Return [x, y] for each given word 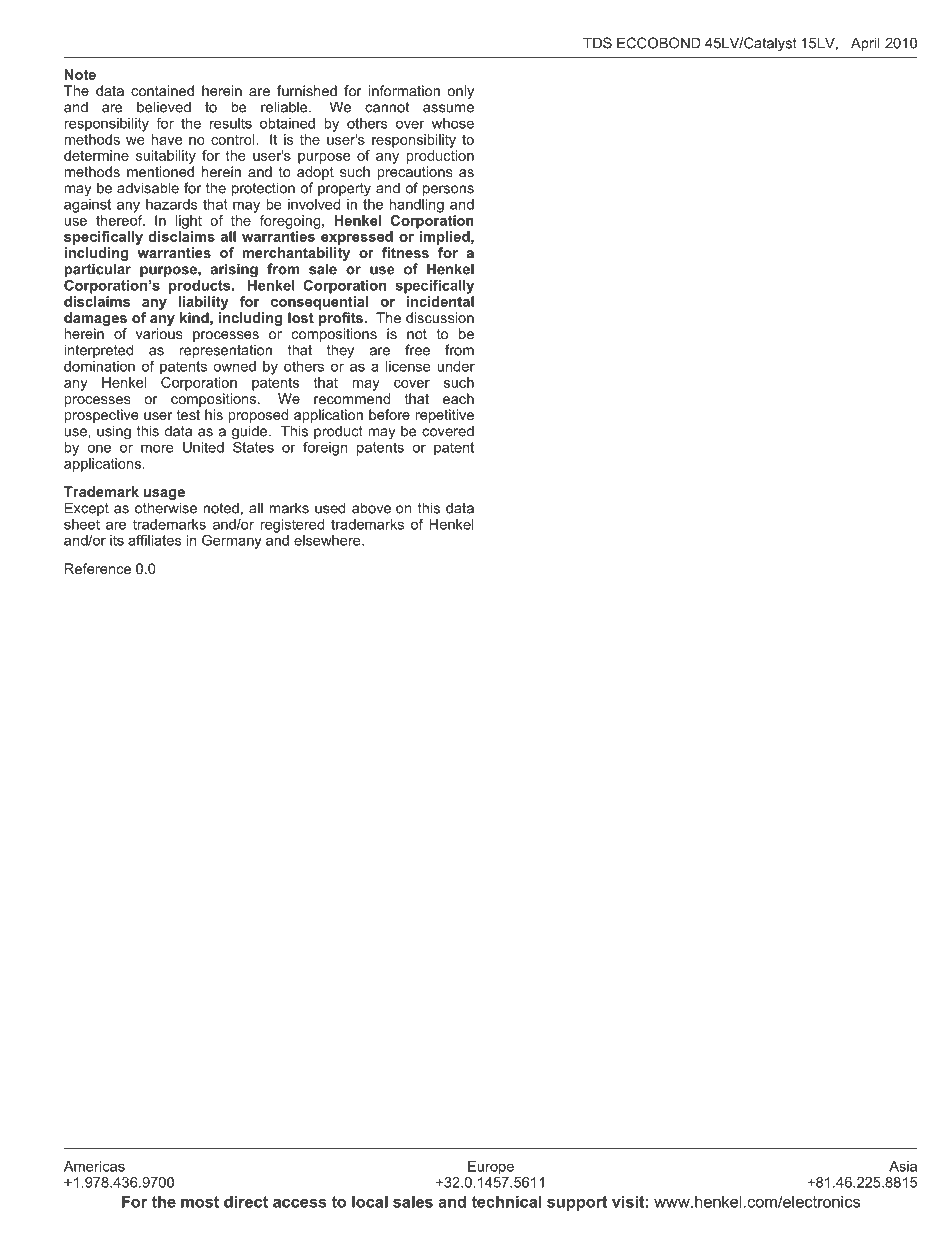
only [460, 92]
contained [162, 90]
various [159, 333]
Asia [903, 1166]
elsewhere [328, 540]
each [458, 398]
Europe [491, 1167]
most [200, 1202]
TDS [597, 43]
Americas [94, 1166]
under [456, 366]
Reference [98, 568]
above [371, 508]
